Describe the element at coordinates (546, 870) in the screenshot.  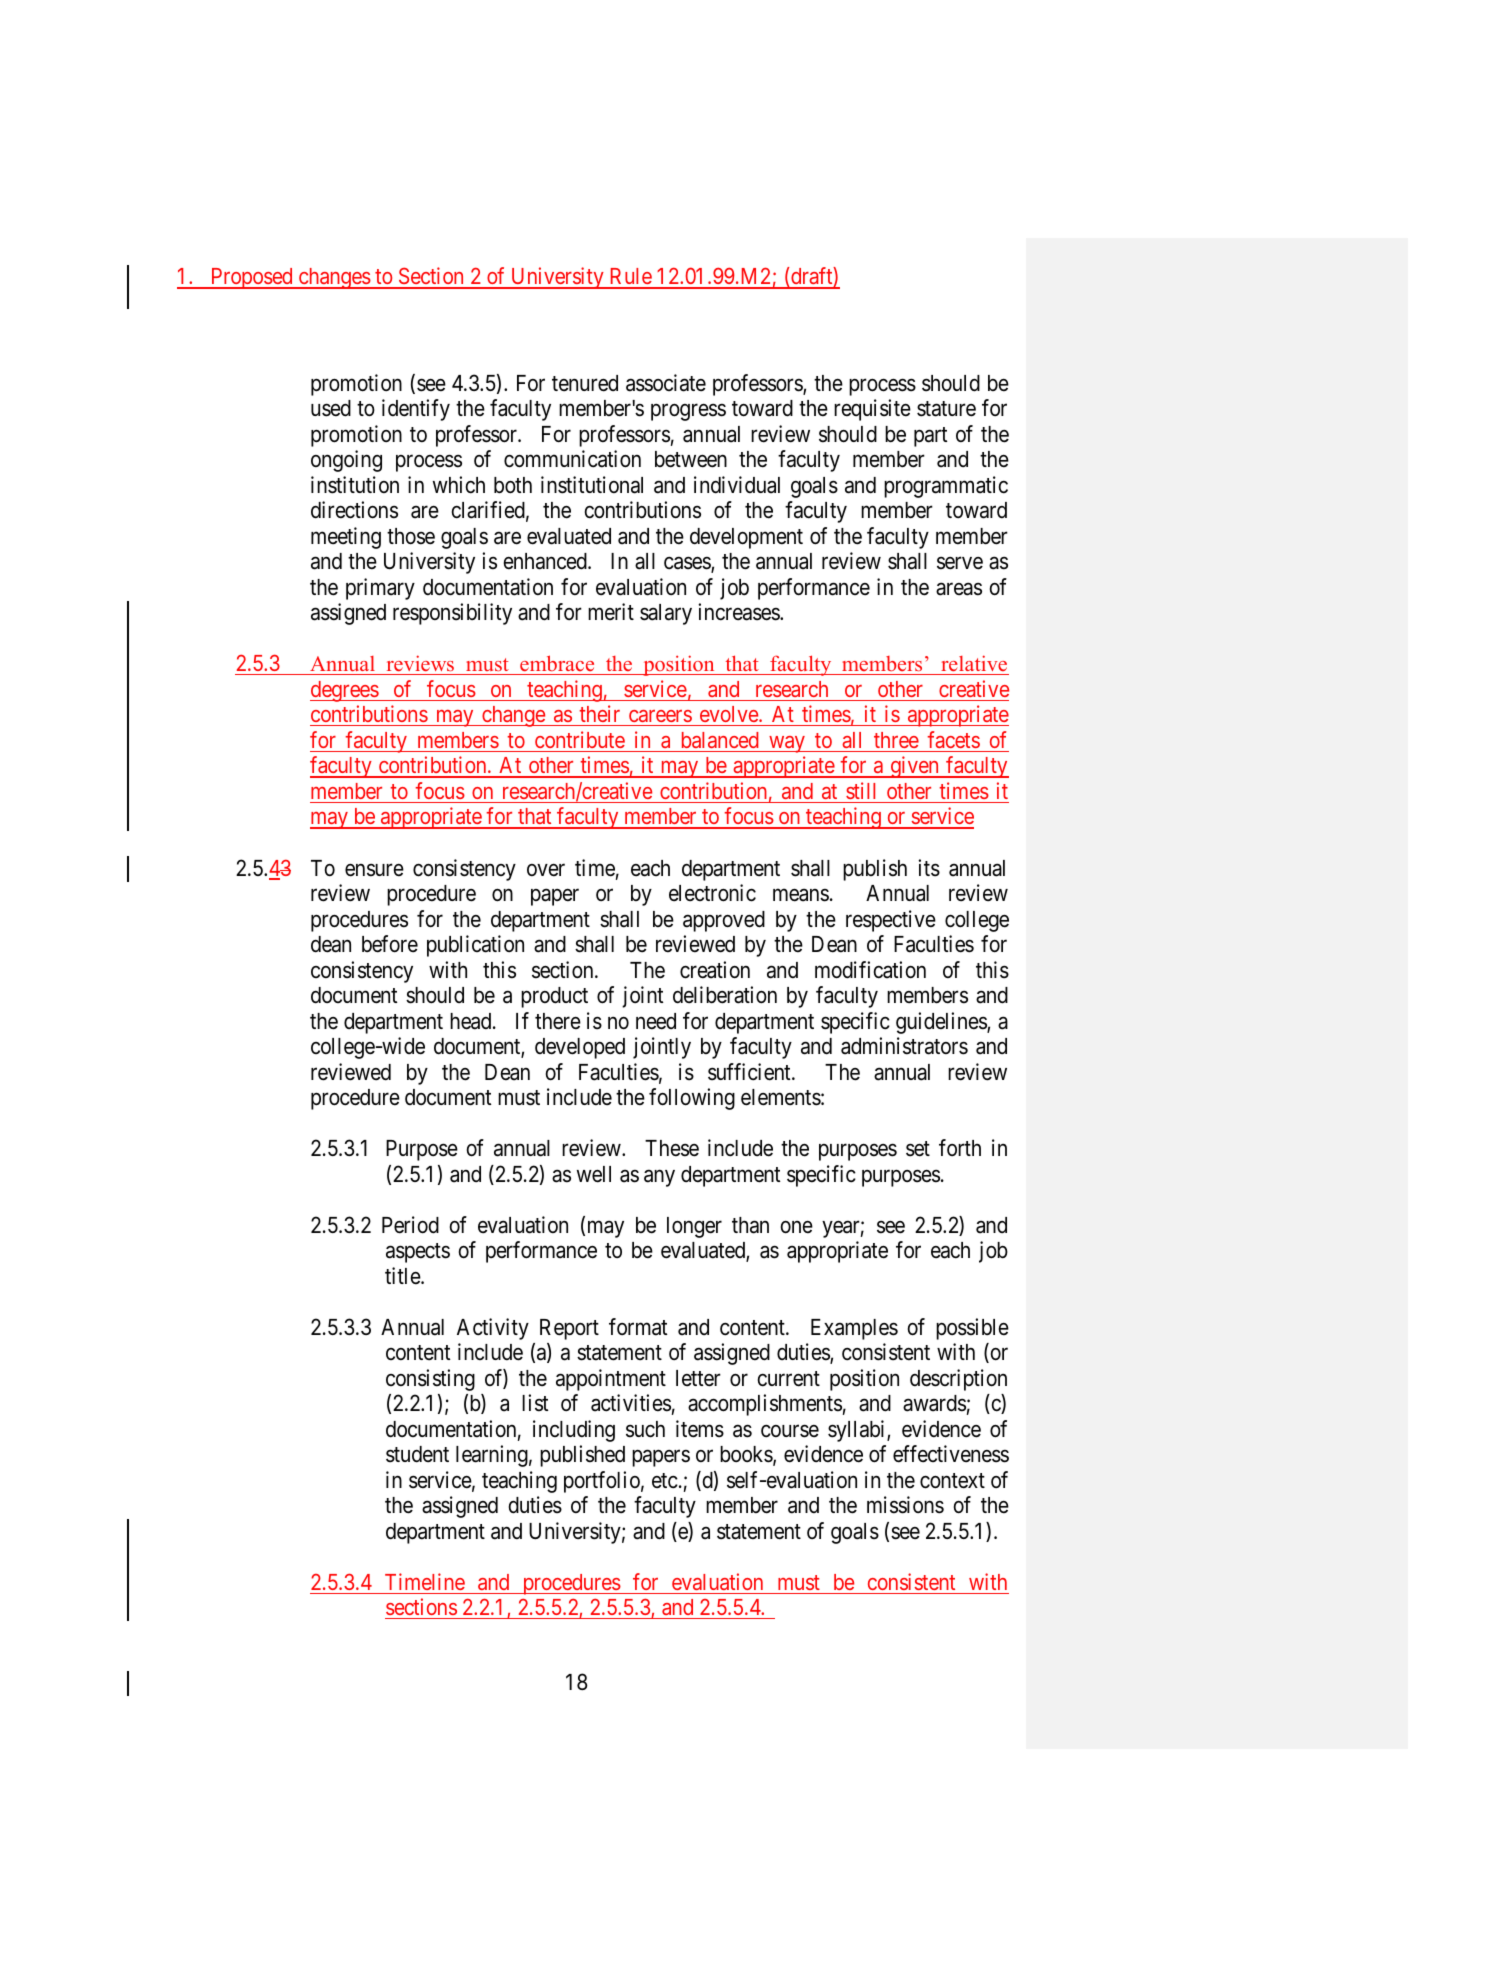
I see `over` at that location.
